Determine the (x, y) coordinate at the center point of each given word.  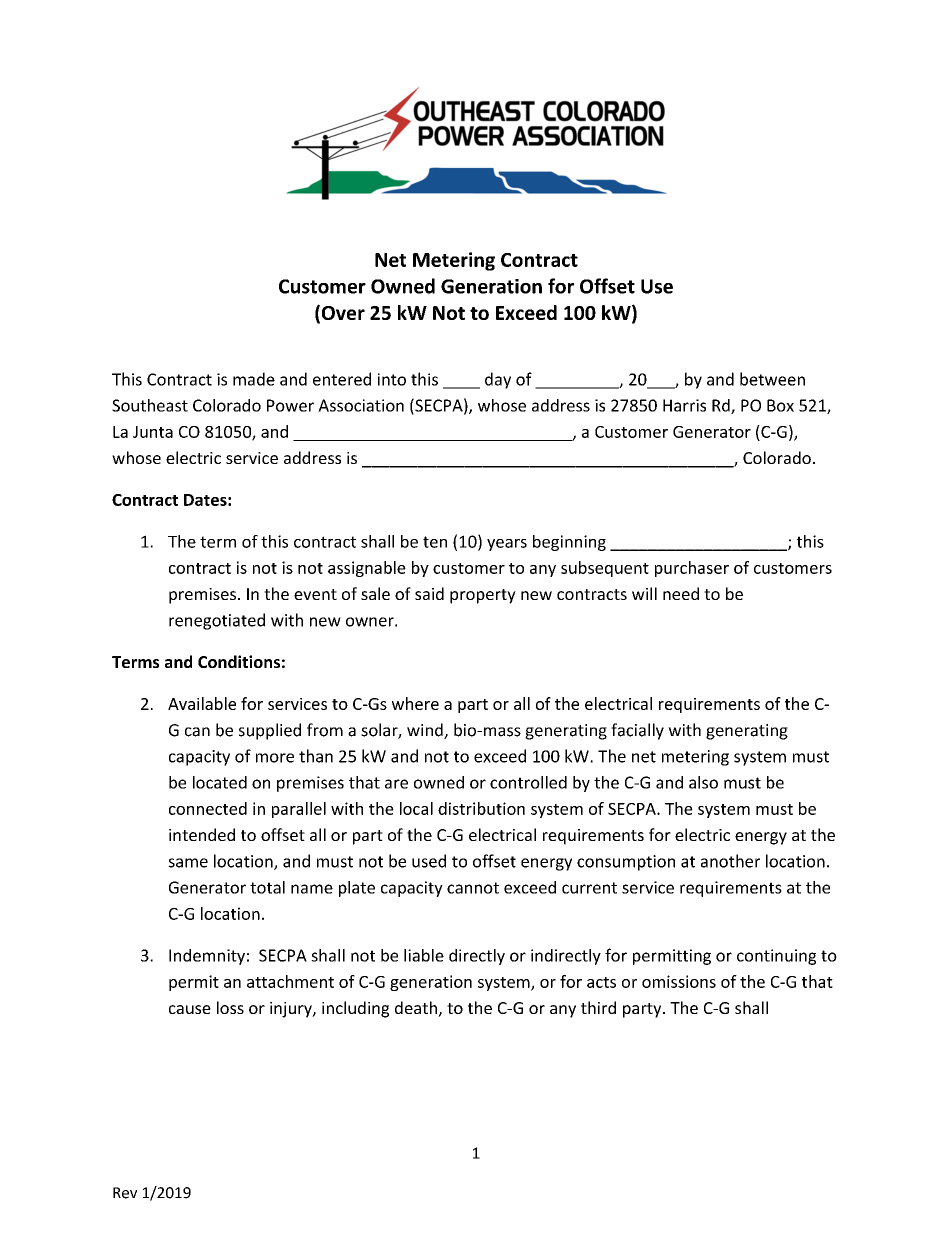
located (220, 782)
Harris (684, 405)
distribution (481, 808)
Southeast (150, 405)
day (498, 380)
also (703, 782)
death (417, 1009)
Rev (125, 1193)
